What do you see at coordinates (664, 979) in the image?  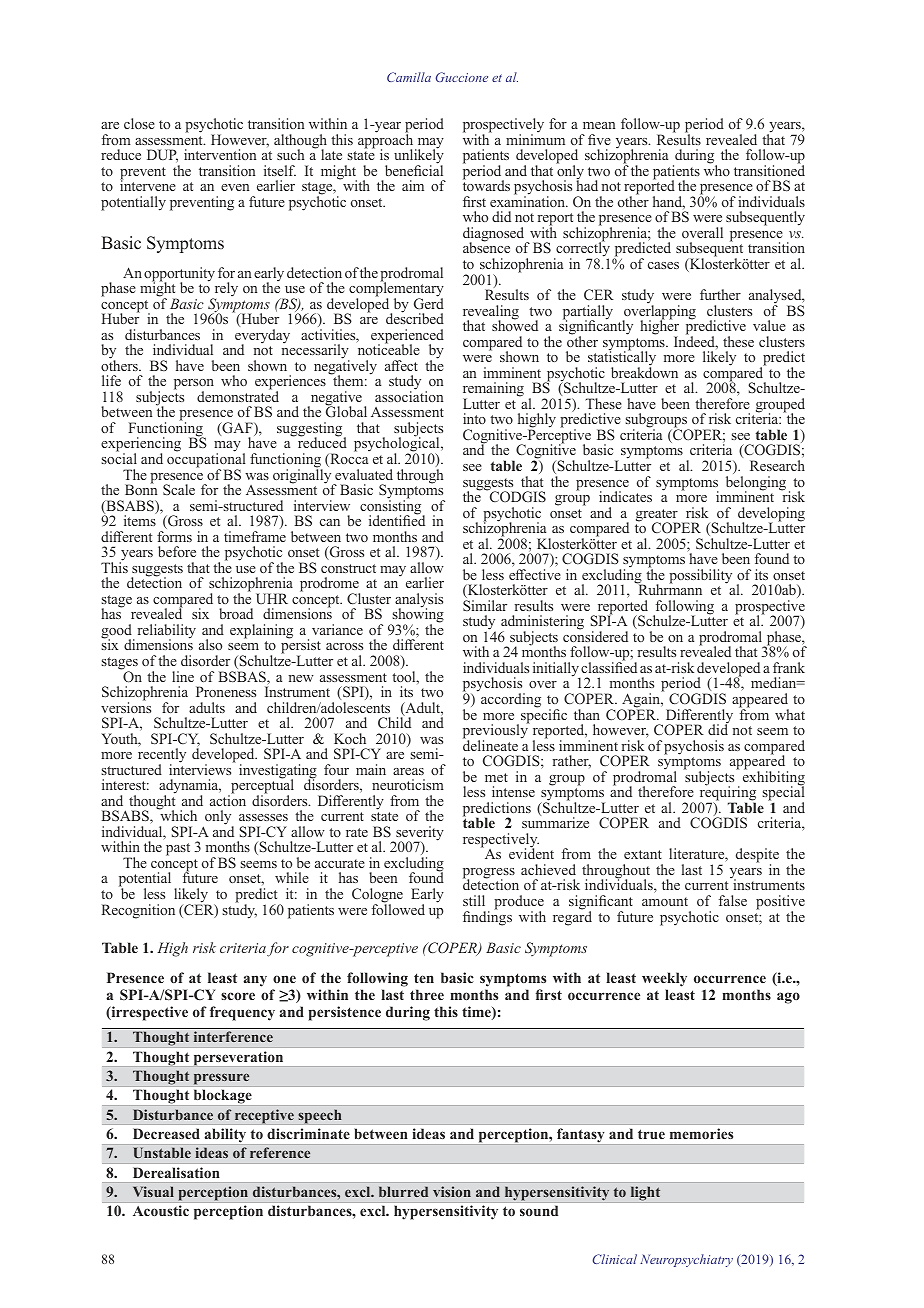 I see `weekly` at bounding box center [664, 979].
